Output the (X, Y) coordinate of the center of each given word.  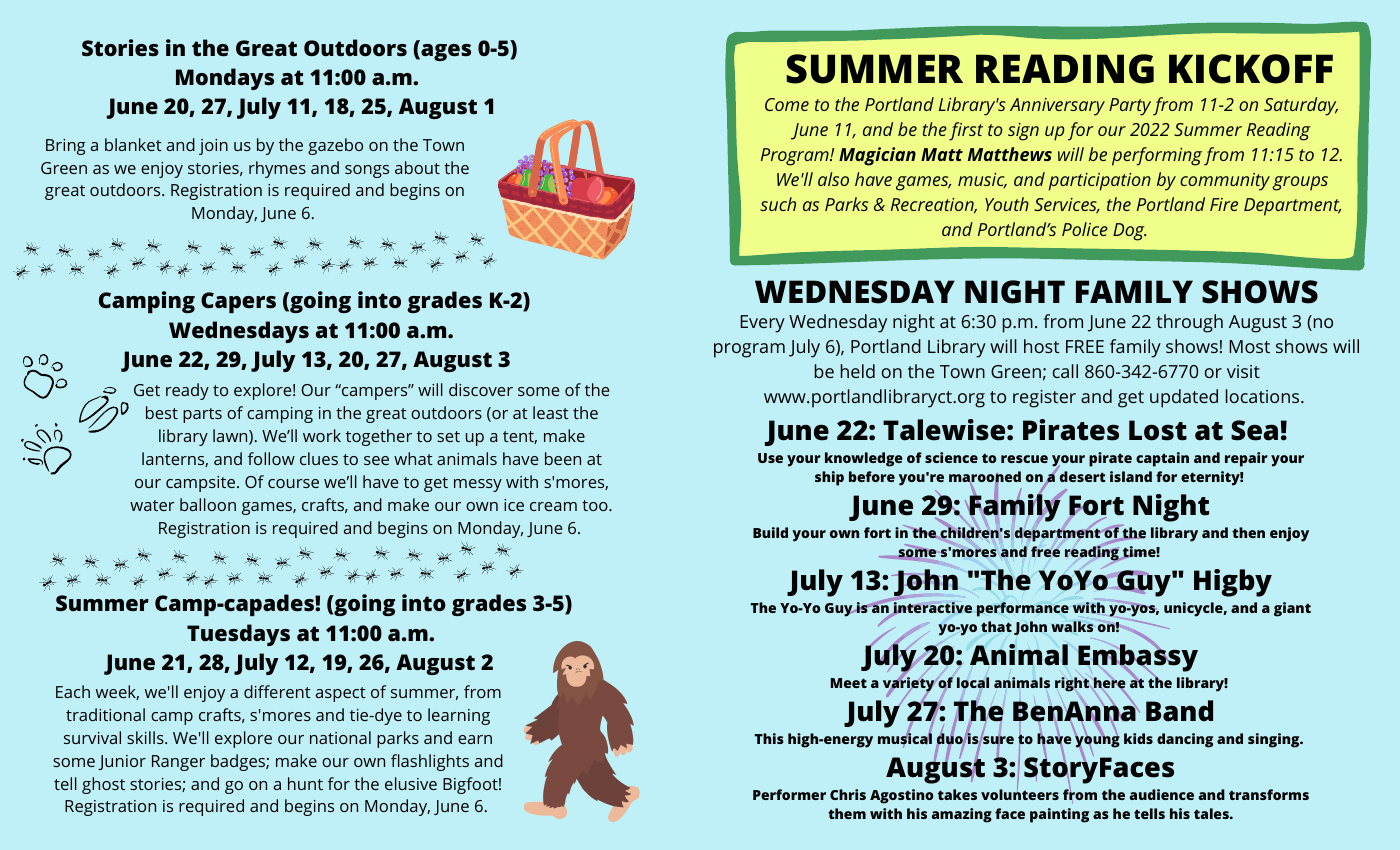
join (213, 147)
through (1189, 323)
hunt (305, 783)
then (1248, 532)
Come (787, 104)
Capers (238, 302)
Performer (789, 794)
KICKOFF (1251, 69)
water (152, 505)
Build (770, 532)
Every (762, 324)
